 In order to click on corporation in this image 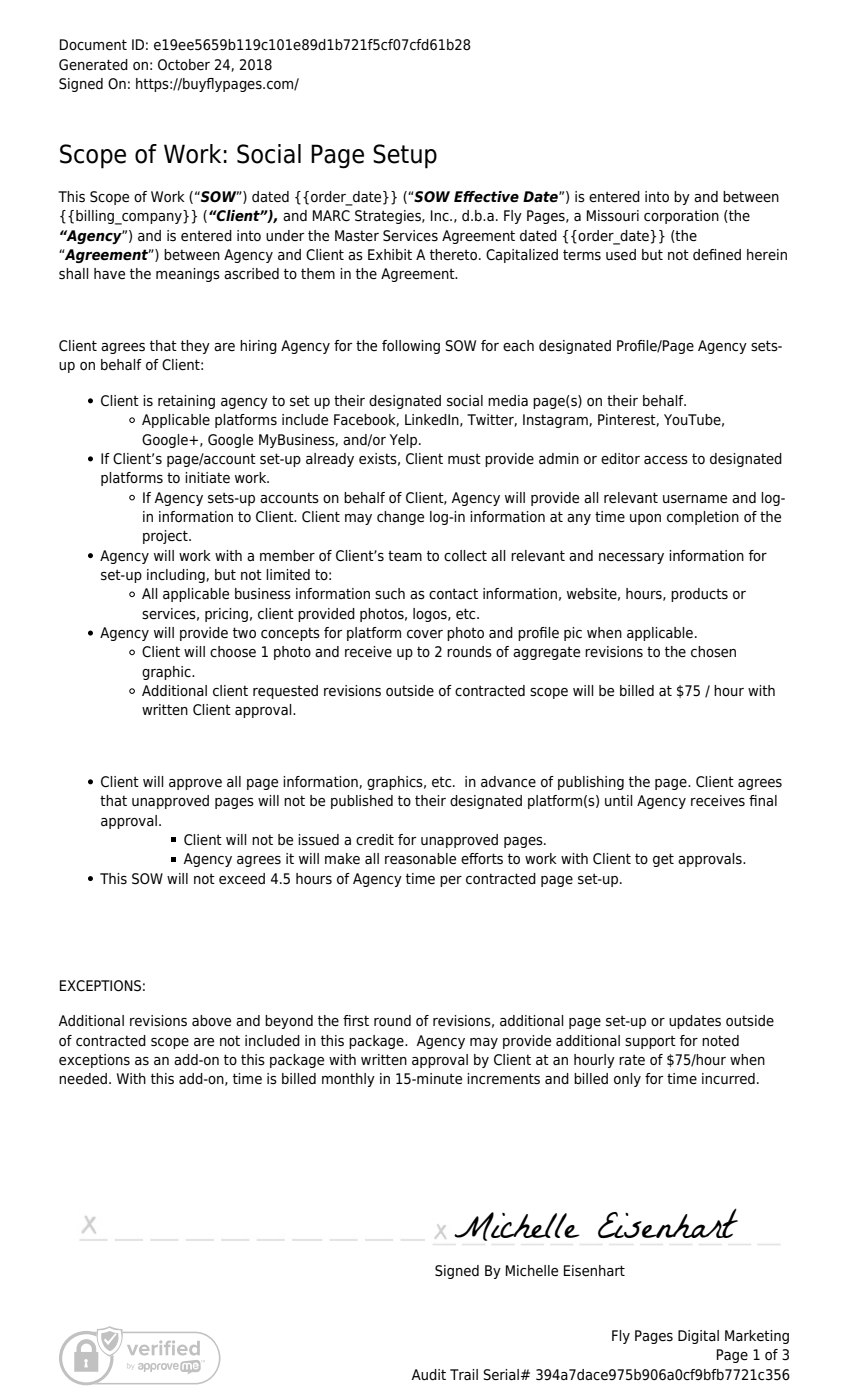, I will do `click(681, 217)`.
